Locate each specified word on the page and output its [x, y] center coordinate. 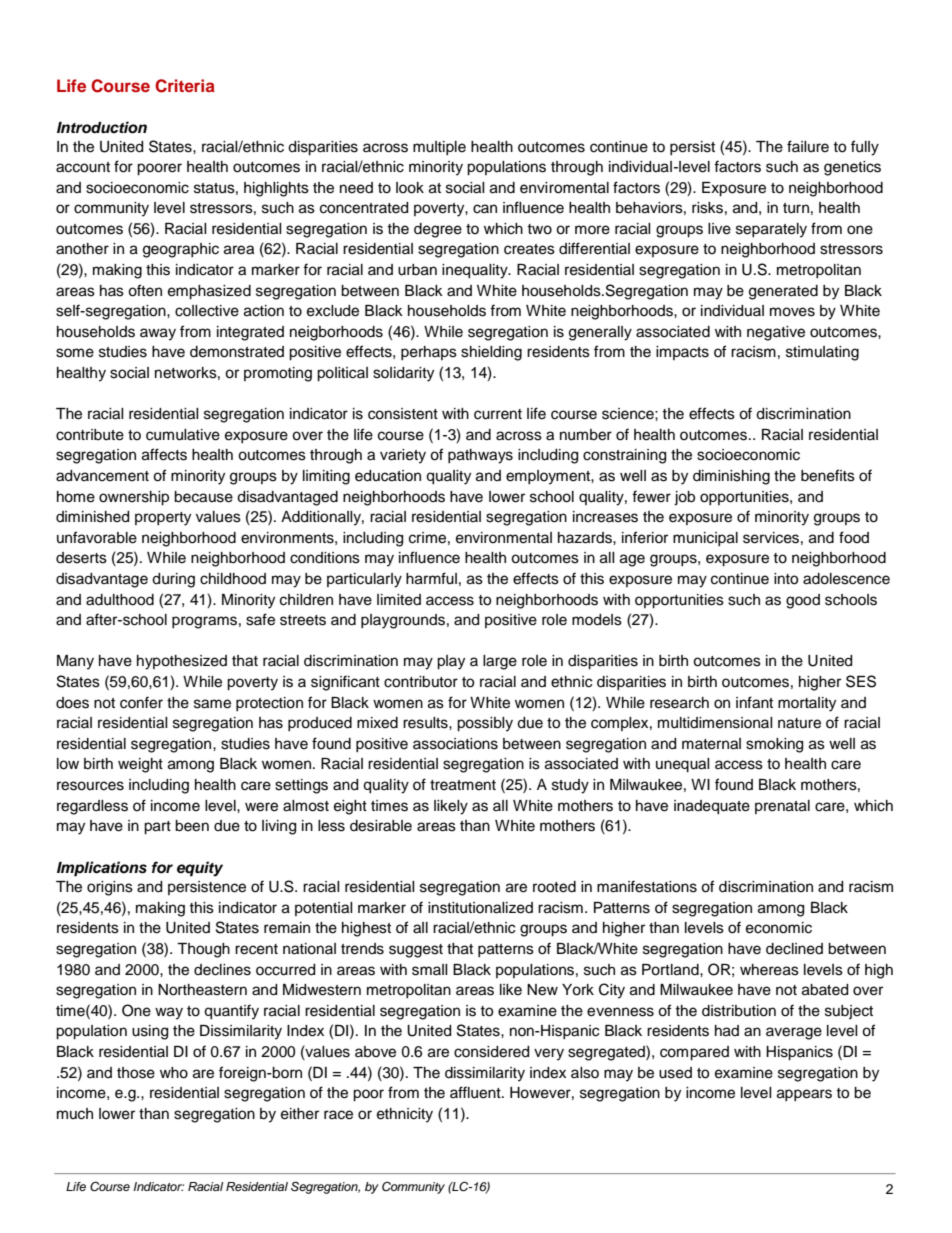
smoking [774, 745]
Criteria [185, 86]
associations [455, 744]
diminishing [731, 477]
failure [808, 146]
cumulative [183, 435]
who [174, 1073]
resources [90, 786]
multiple [439, 148]
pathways [480, 456]
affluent [476, 1092]
